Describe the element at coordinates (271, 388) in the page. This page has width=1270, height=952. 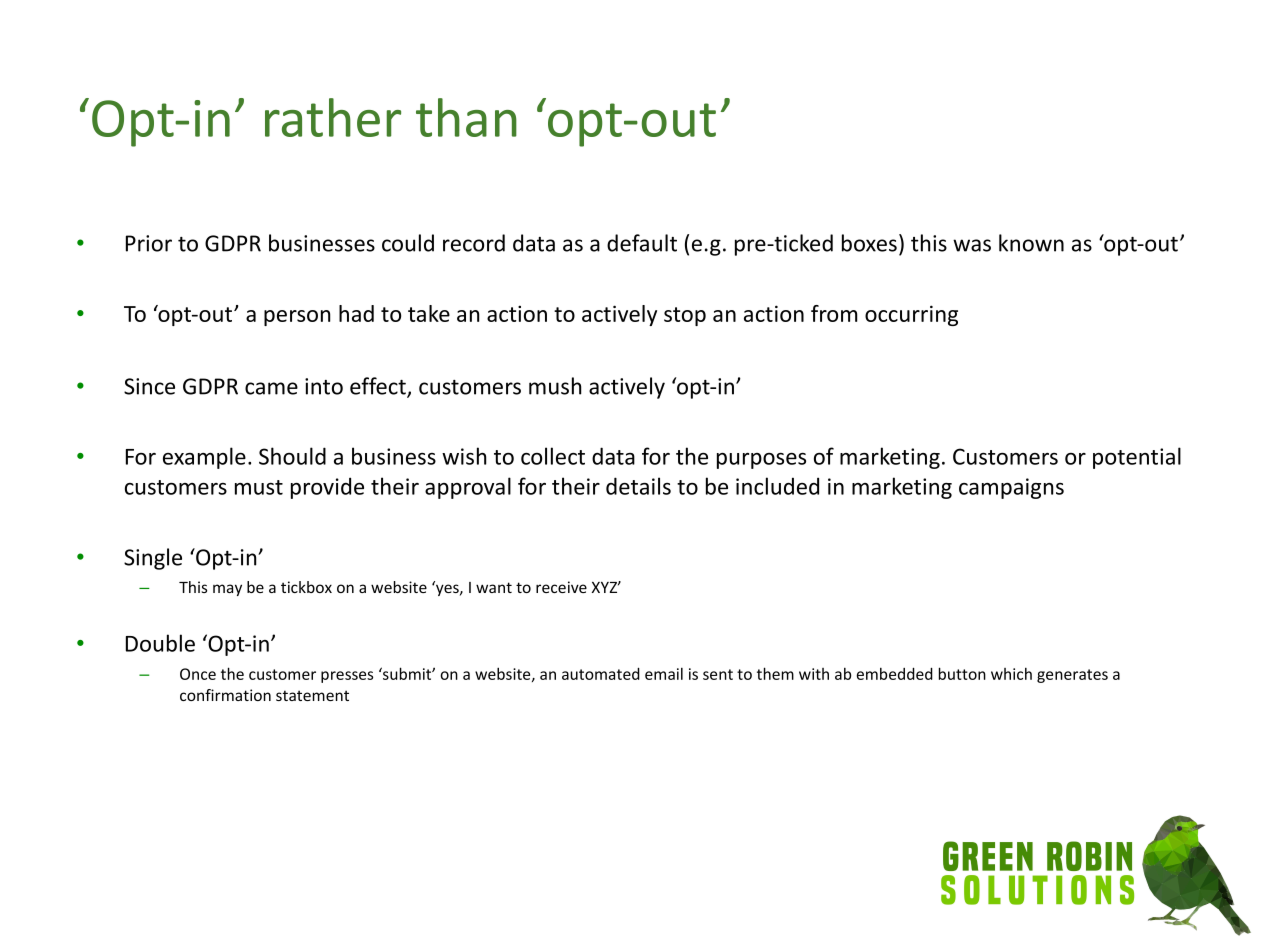
I see `came` at that location.
